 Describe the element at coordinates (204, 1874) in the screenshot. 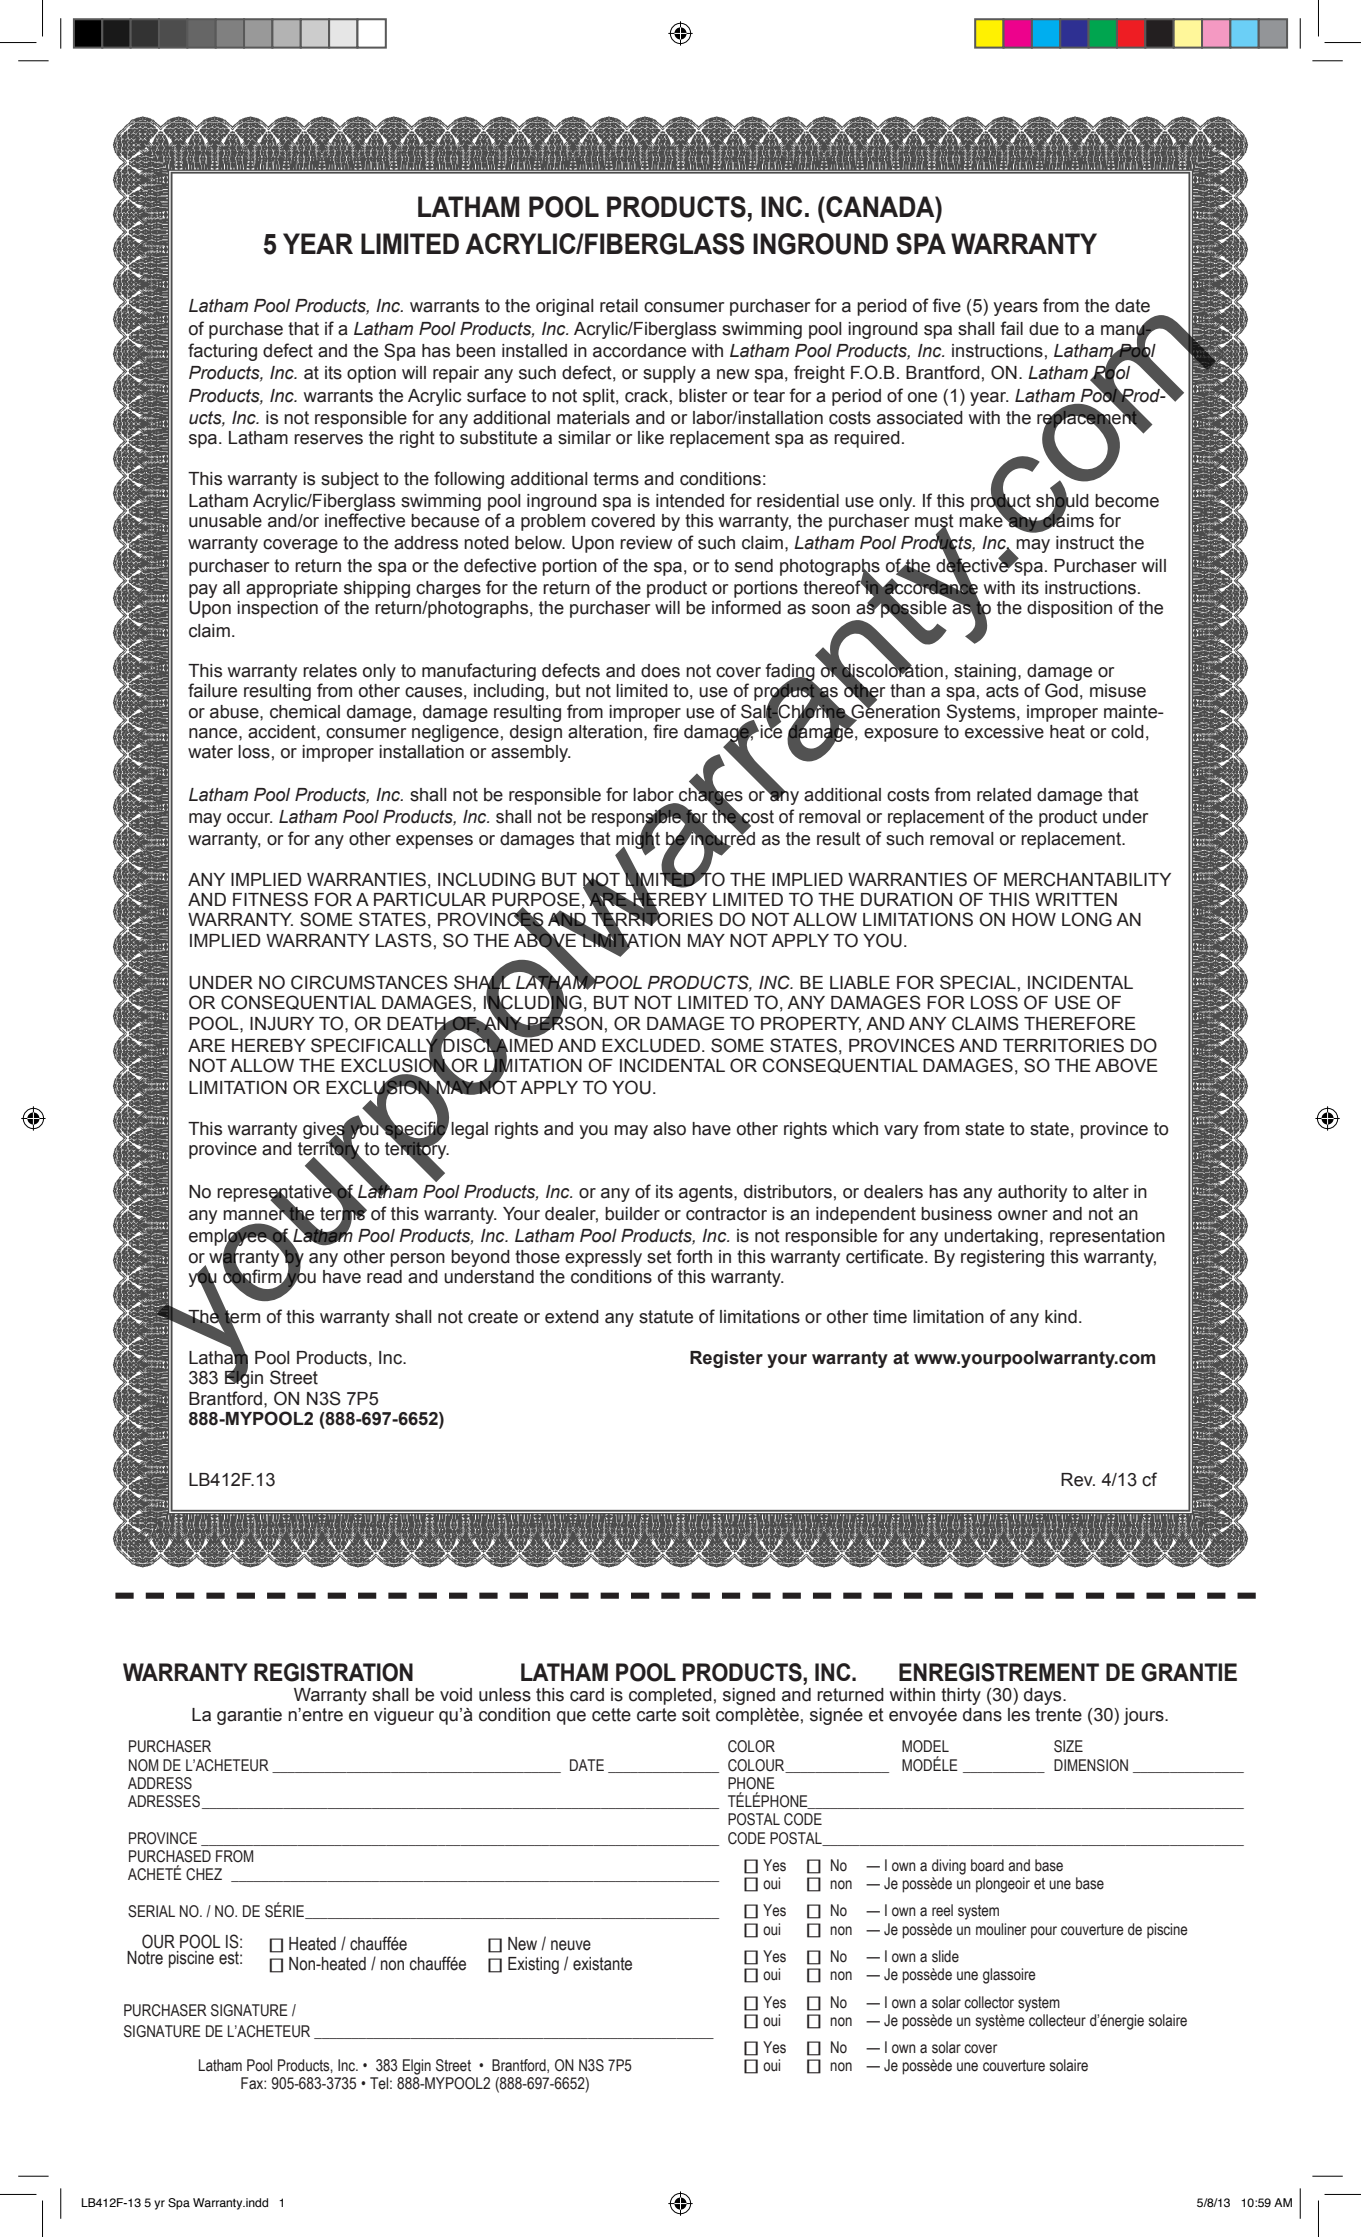

I see `CHEZ` at that location.
